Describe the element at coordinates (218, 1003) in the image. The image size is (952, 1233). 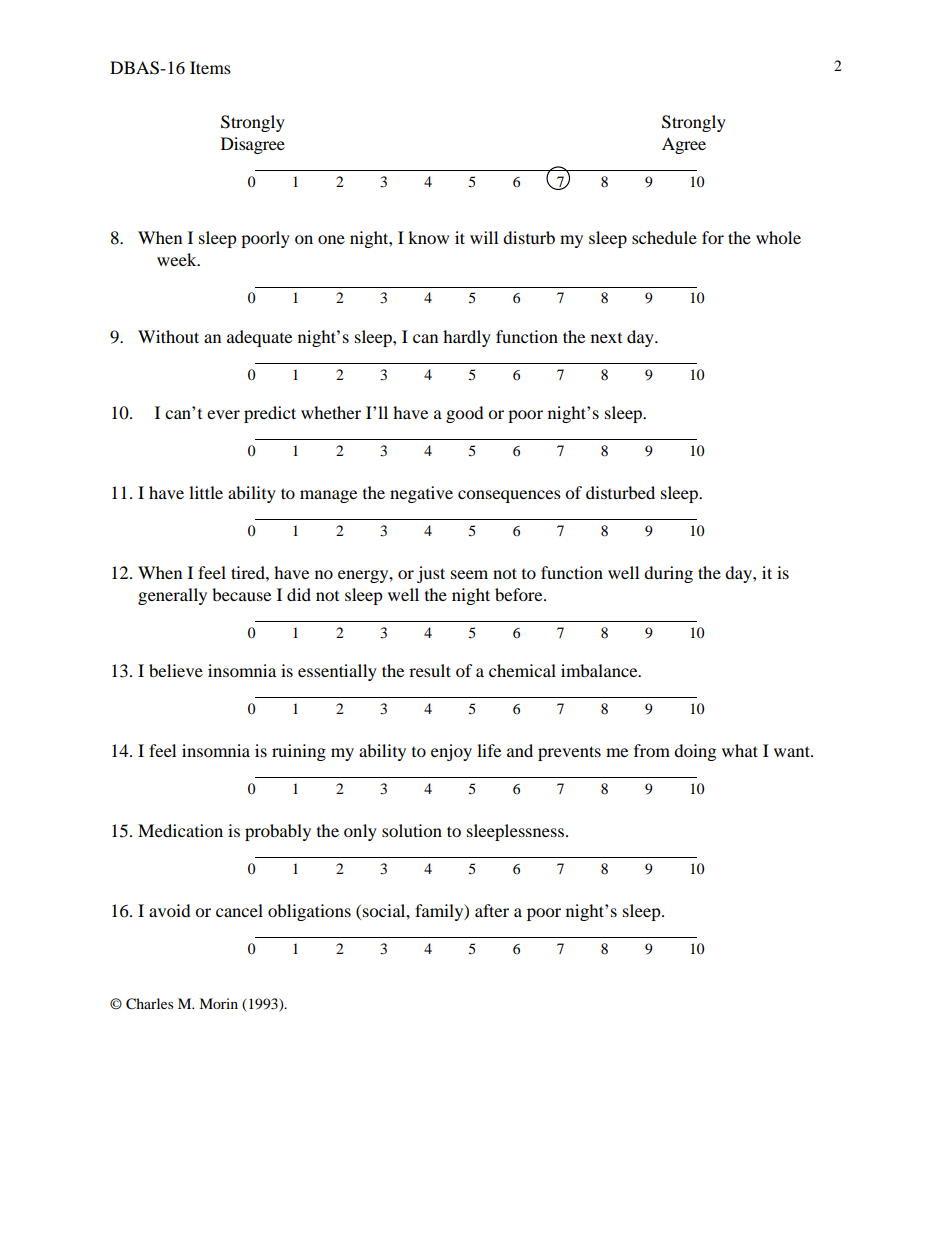
I see `Morin` at that location.
